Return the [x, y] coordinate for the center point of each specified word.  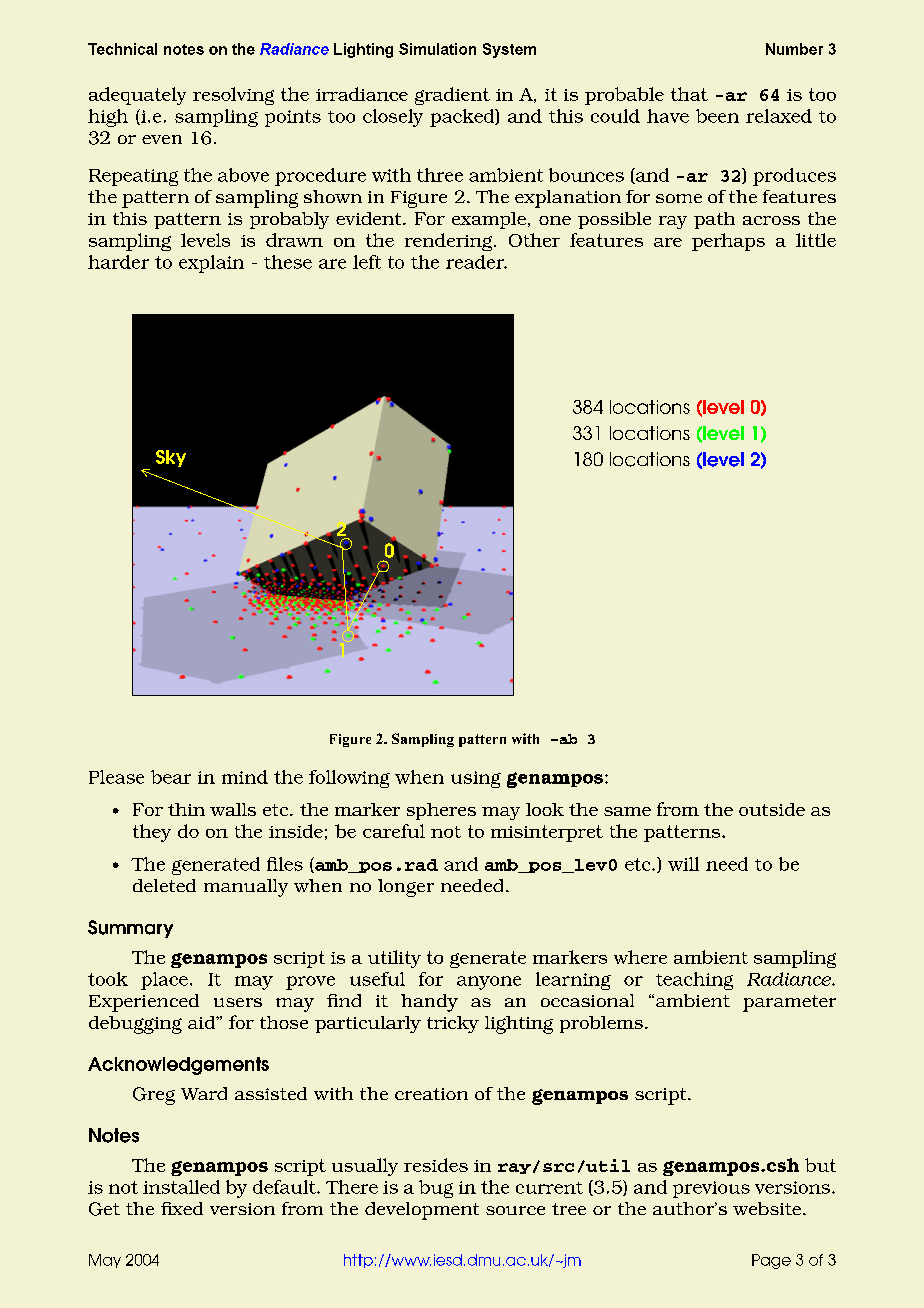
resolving [233, 96]
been [717, 116]
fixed [182, 1208]
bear [171, 777]
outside [772, 809]
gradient [452, 96]
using [476, 779]
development [422, 1211]
